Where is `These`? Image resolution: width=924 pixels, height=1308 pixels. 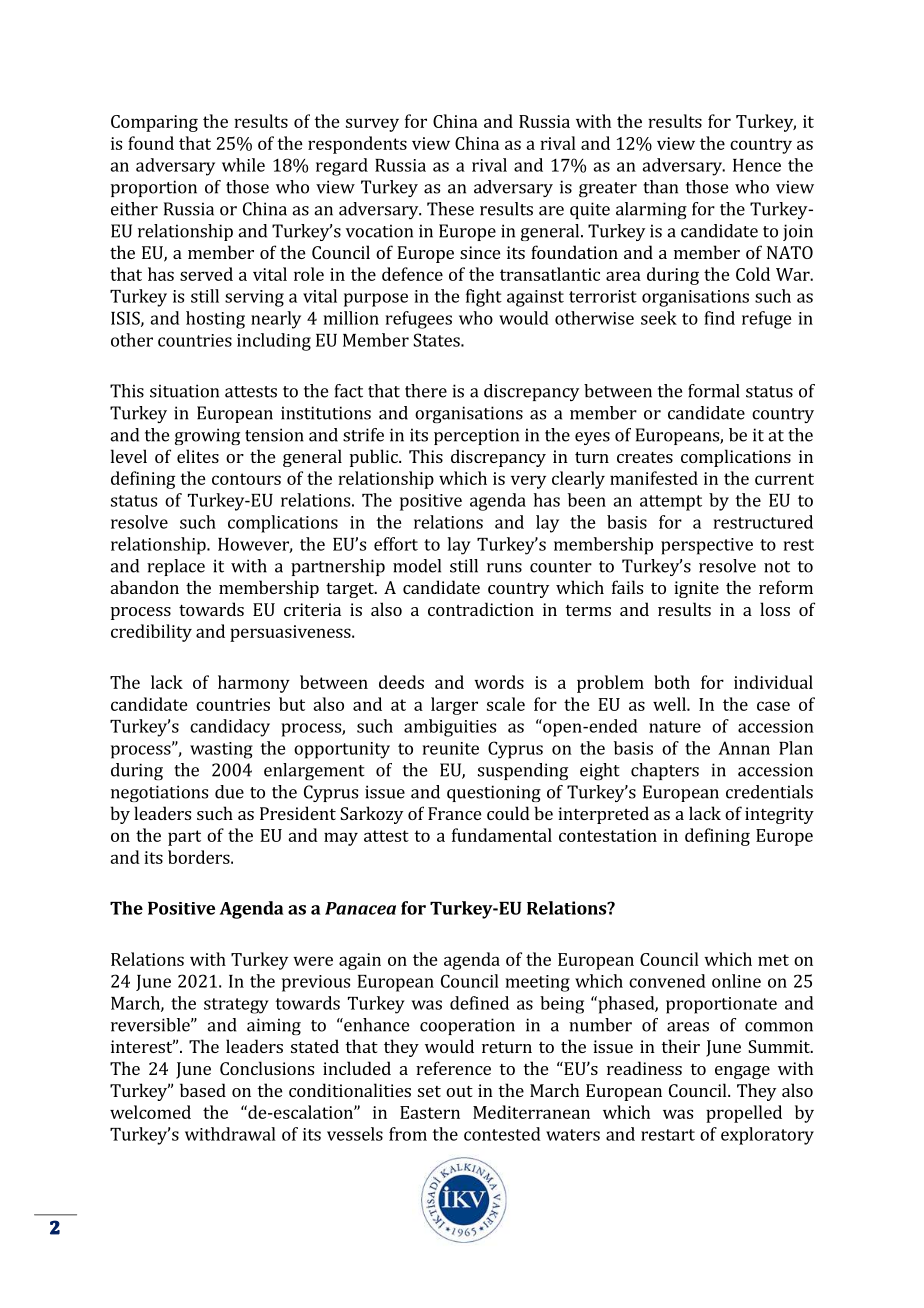
These is located at coordinates (450, 209).
